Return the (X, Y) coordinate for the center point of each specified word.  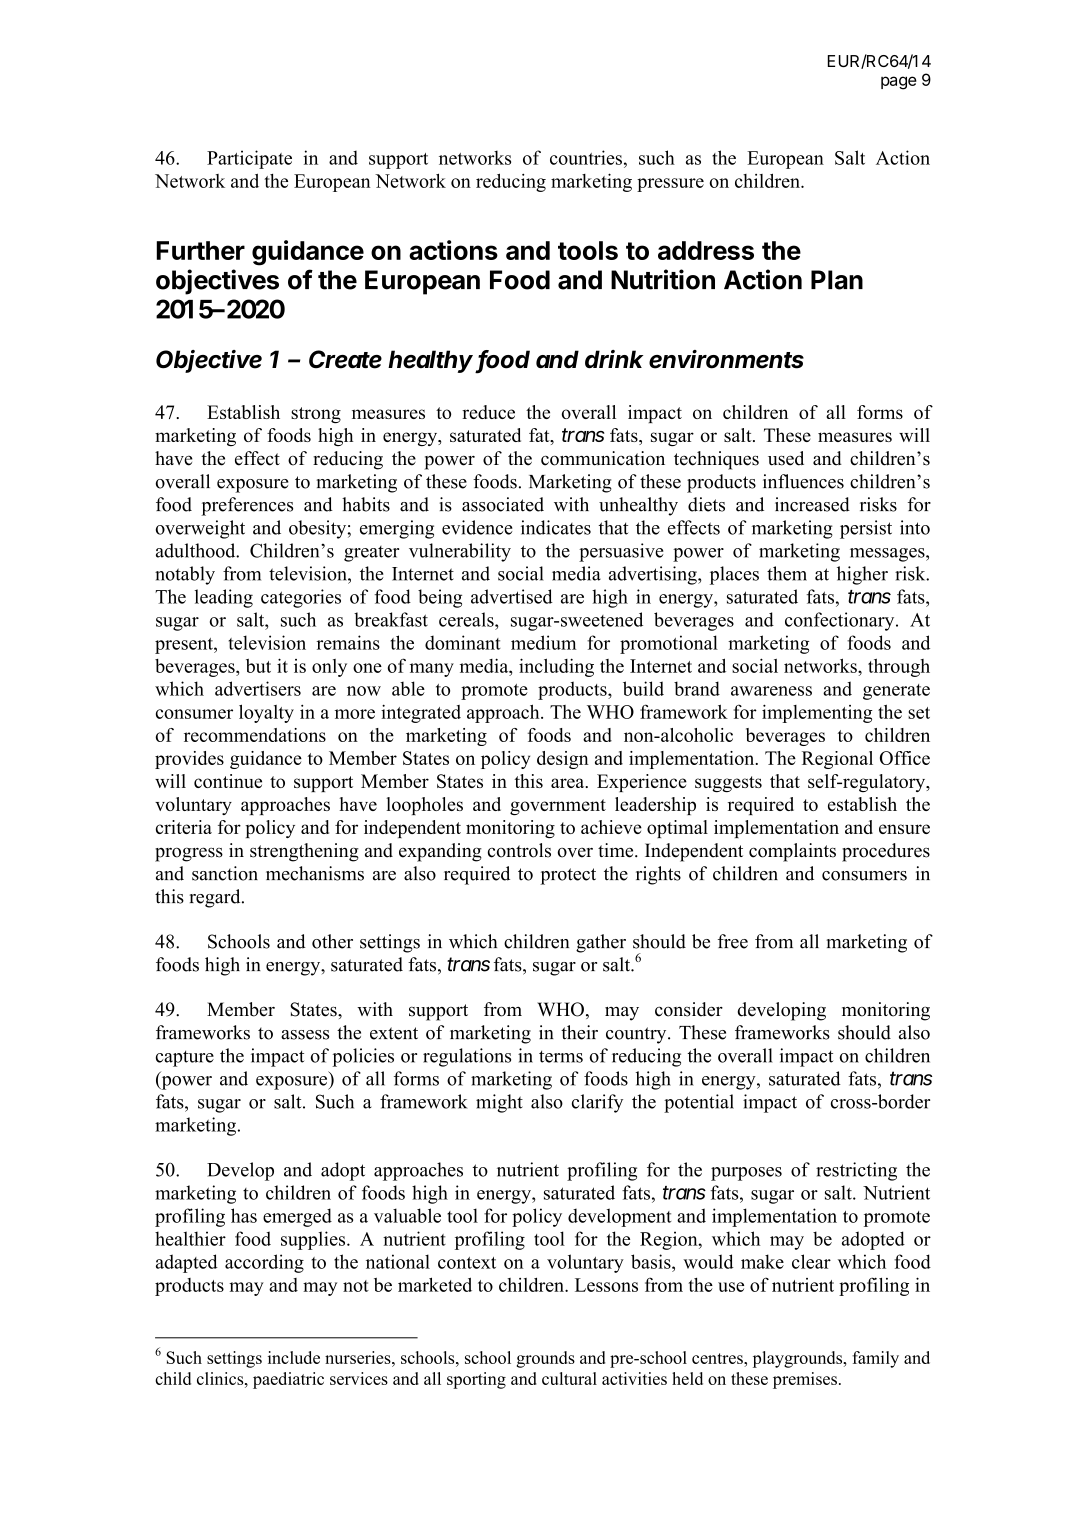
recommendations (255, 735)
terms (561, 1056)
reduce (488, 412)
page (899, 83)
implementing (817, 713)
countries (586, 157)
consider (689, 1009)
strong (316, 415)
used (786, 458)
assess (305, 1035)
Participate (249, 159)
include (294, 1357)
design (563, 760)
